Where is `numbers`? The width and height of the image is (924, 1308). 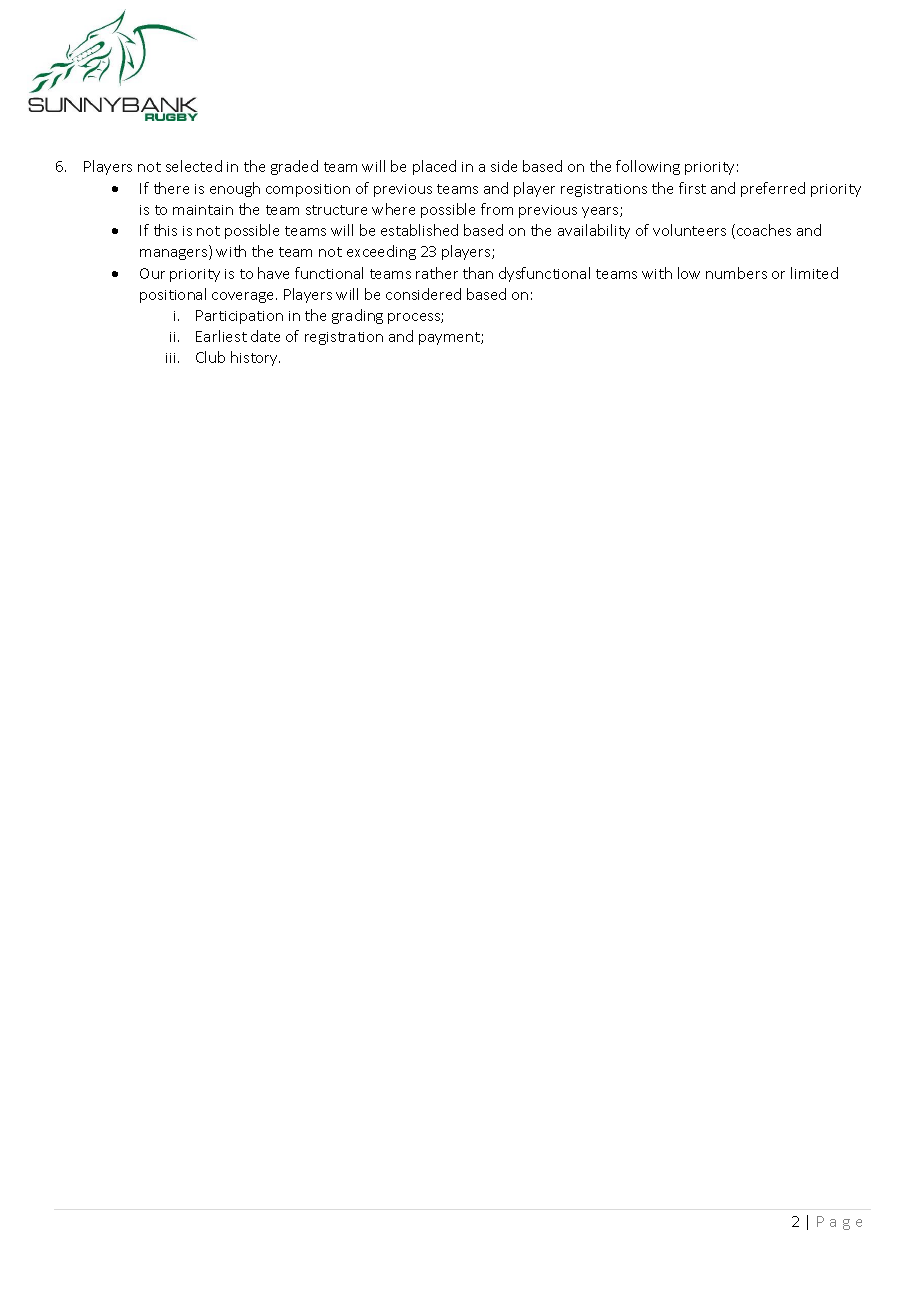
numbers is located at coordinates (736, 273).
